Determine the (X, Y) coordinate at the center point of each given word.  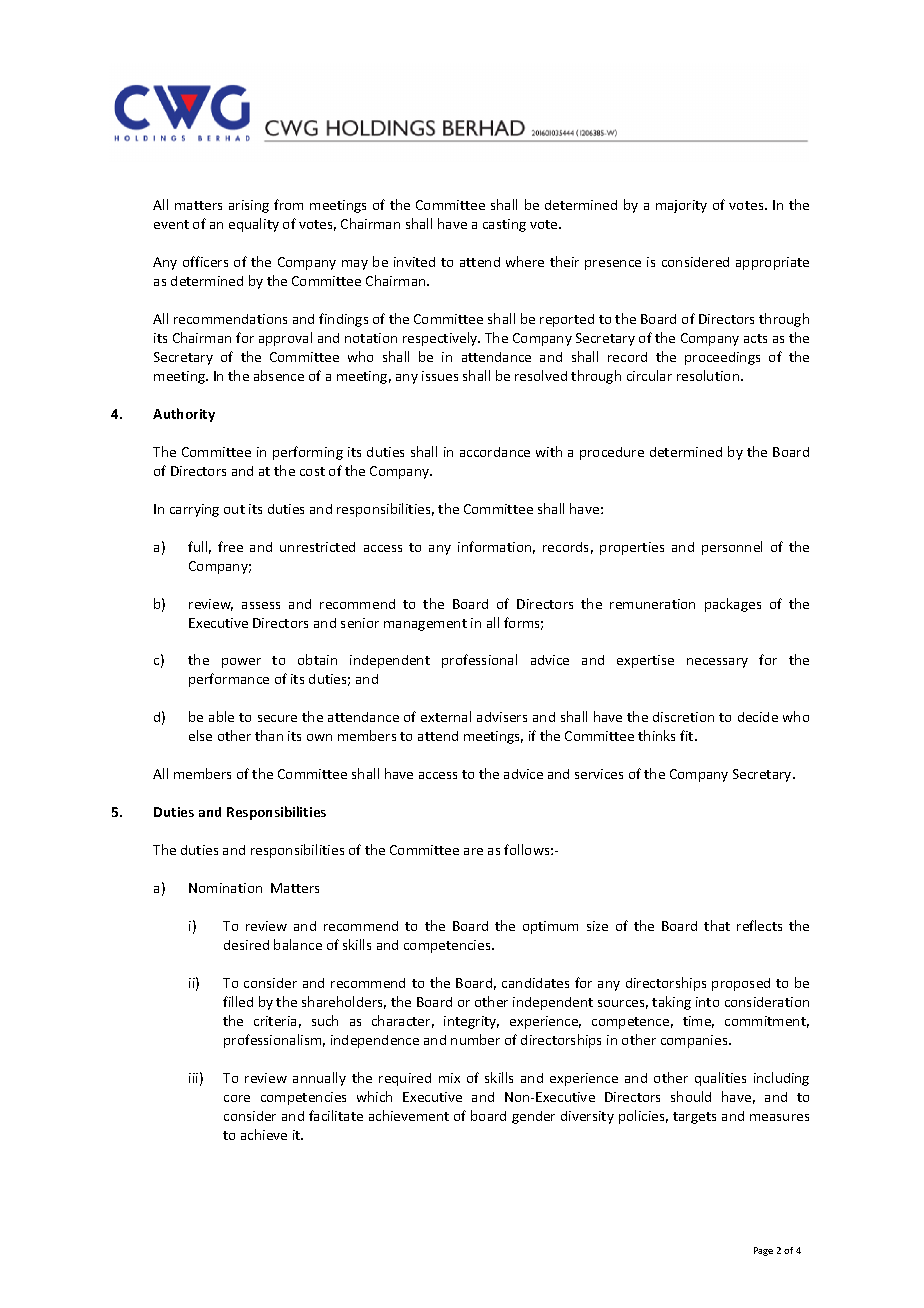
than (269, 735)
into (707, 1002)
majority (681, 206)
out (234, 509)
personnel (732, 548)
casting (504, 225)
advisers (502, 717)
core (237, 1098)
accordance (495, 452)
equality (254, 225)
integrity (471, 1022)
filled (238, 1001)
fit (688, 735)
